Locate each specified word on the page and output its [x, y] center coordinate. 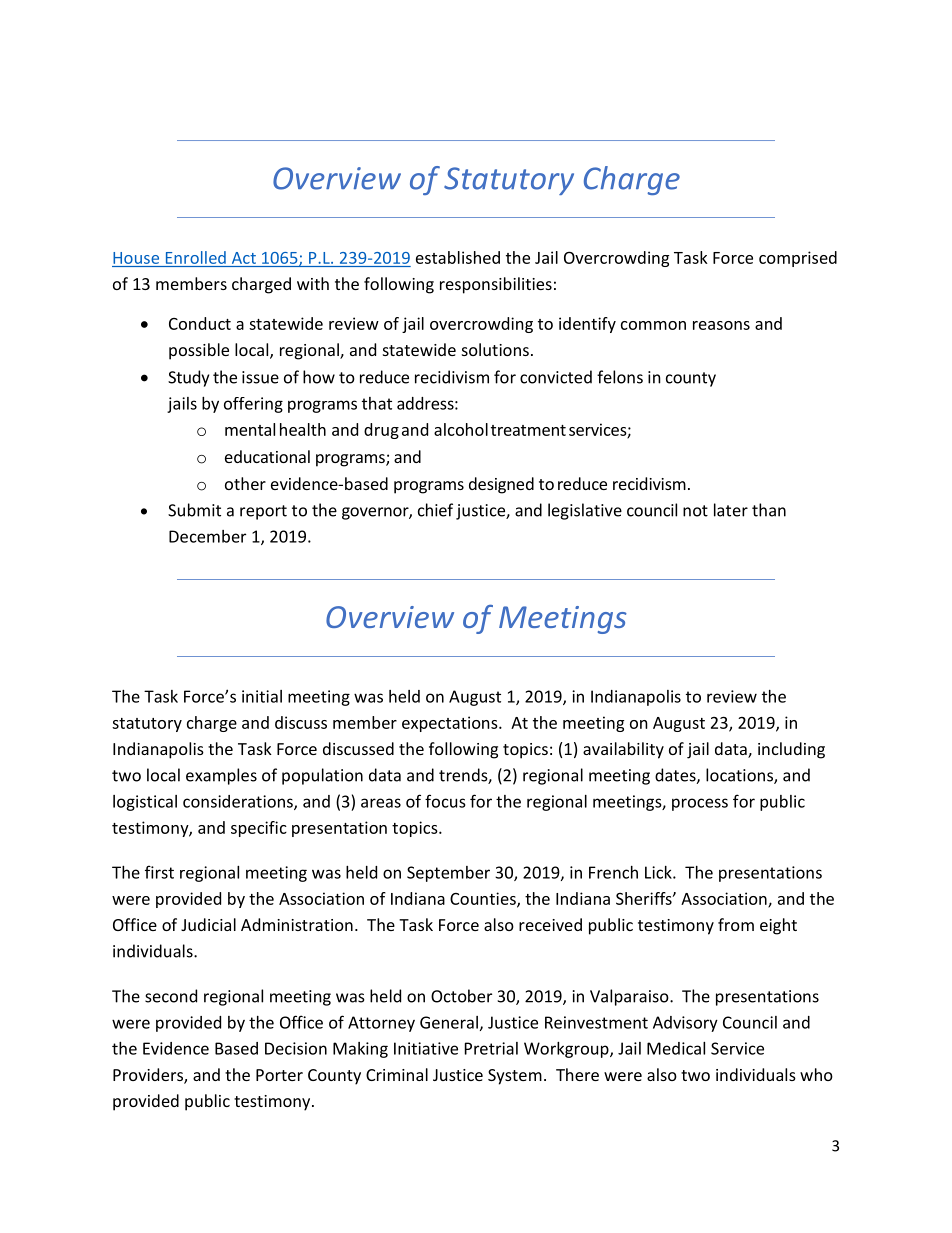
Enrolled [196, 257]
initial [262, 696]
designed [501, 485]
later [731, 510]
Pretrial [491, 1048]
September [448, 874]
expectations [451, 724]
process [700, 804]
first [159, 872]
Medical [676, 1048]
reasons [721, 325]
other [245, 483]
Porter [279, 1075]
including [791, 750]
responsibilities [496, 285]
